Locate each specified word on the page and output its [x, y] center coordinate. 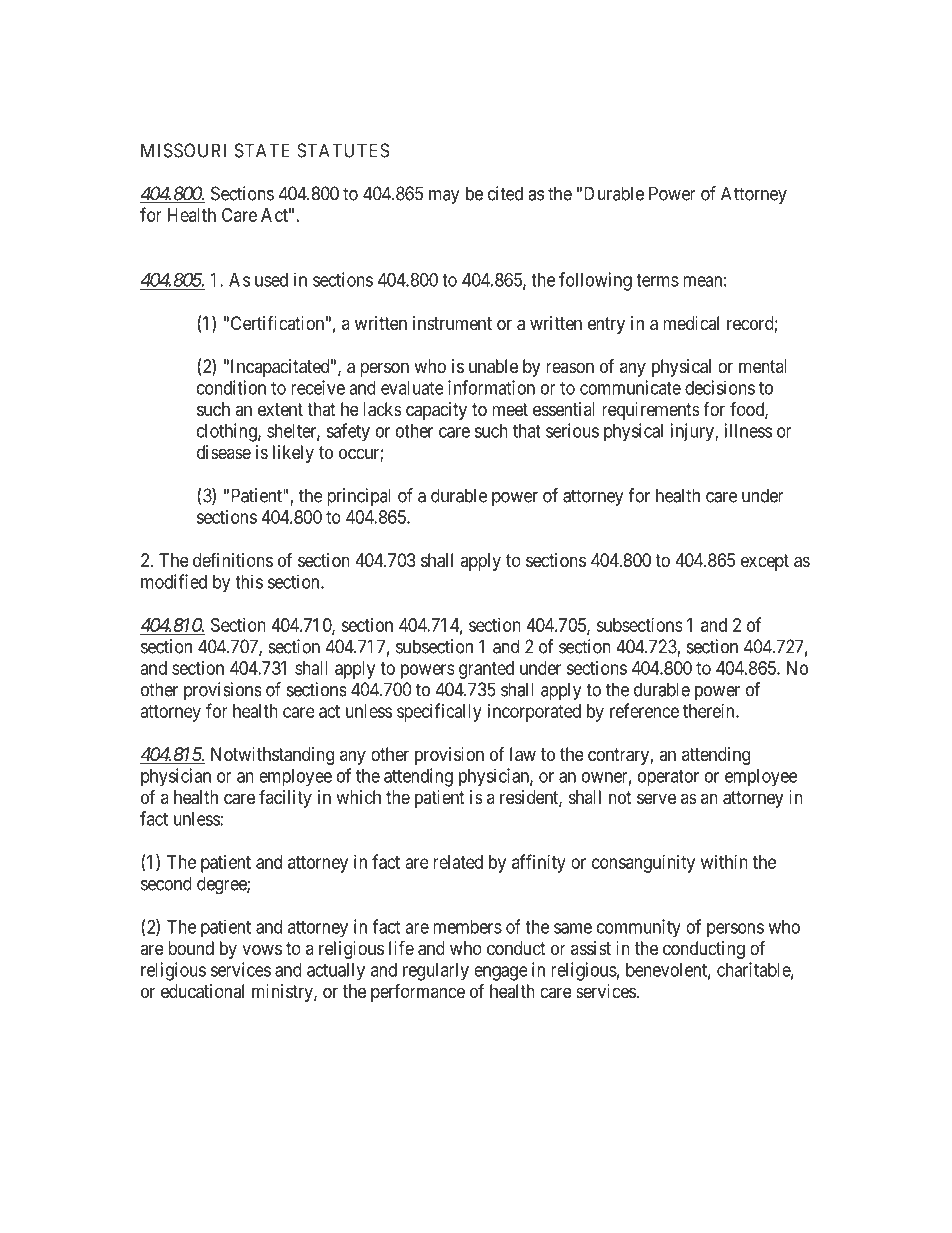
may [444, 197]
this [249, 581]
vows [262, 949]
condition [231, 387]
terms [657, 280]
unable [493, 366]
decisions [720, 387]
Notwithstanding [272, 756]
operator [668, 778]
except [765, 562]
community [639, 928]
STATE [262, 150]
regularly [436, 972]
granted [486, 670]
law [523, 754]
